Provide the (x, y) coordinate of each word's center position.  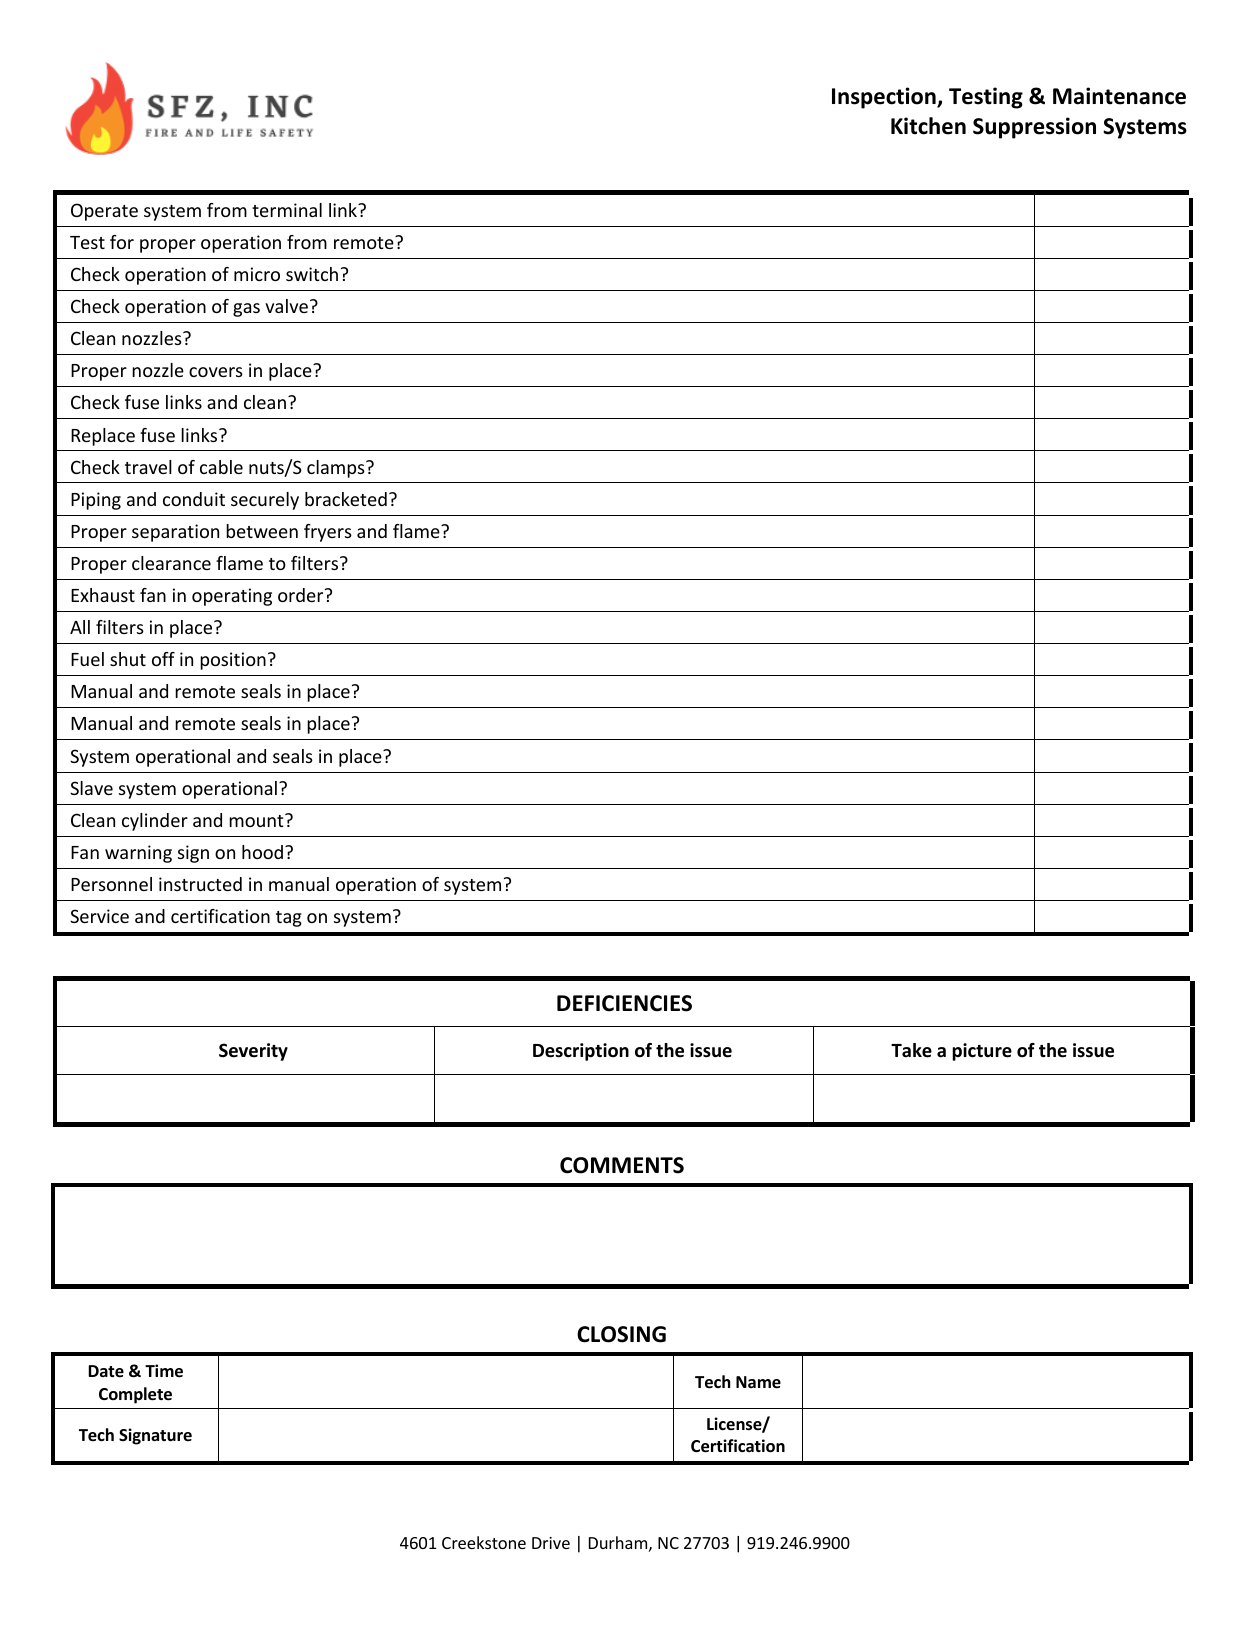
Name (758, 1382)
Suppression (1034, 128)
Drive (551, 1543)
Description (581, 1052)
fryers (328, 533)
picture (982, 1052)
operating (232, 597)
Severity (253, 1052)
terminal (287, 210)
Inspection (885, 98)
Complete (135, 1395)
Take (911, 1050)
